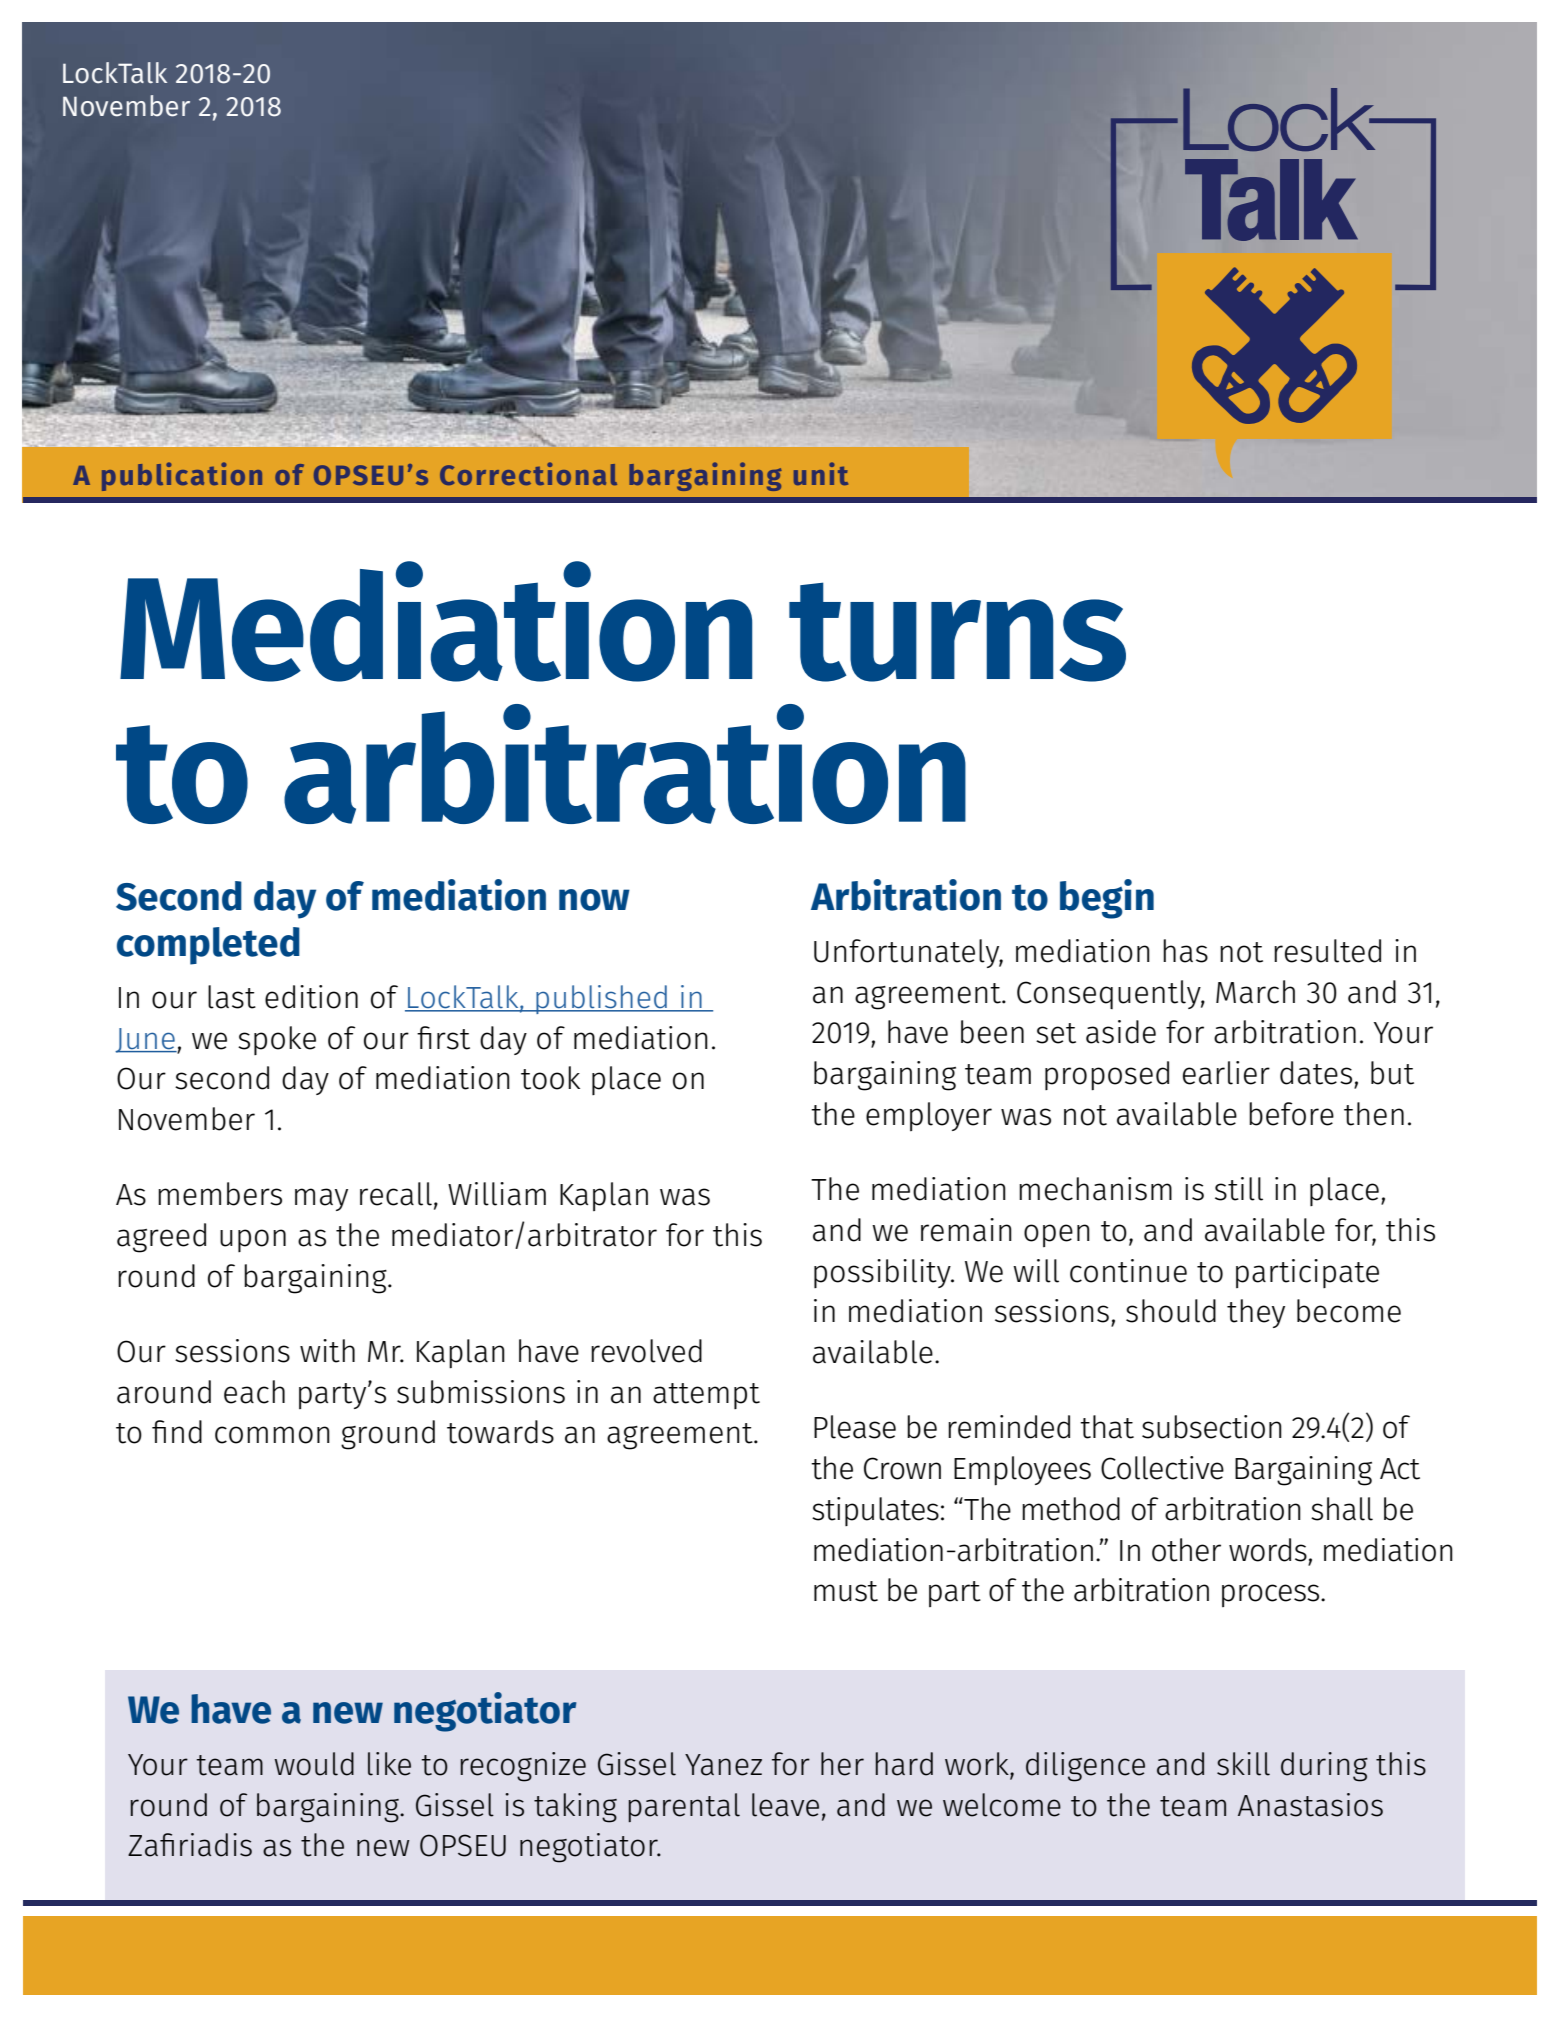  I want to click on they, so click(1256, 1313).
